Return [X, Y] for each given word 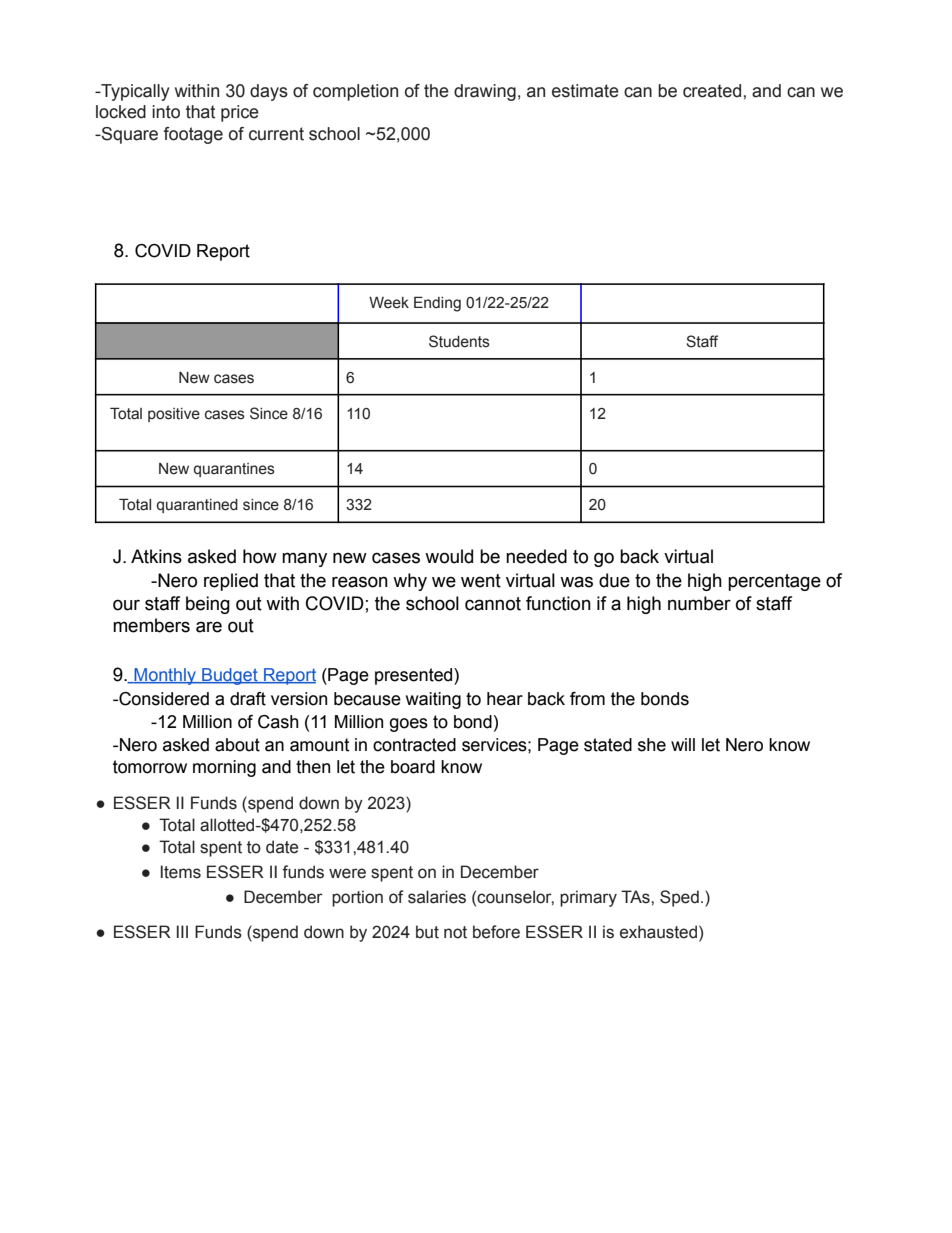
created [712, 91]
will [683, 744]
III [182, 931]
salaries [437, 897]
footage [193, 135]
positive [174, 415]
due [614, 580]
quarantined [197, 506]
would [449, 556]
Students [459, 341]
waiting [433, 700]
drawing [485, 92]
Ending [437, 304]
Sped [679, 898]
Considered [163, 699]
